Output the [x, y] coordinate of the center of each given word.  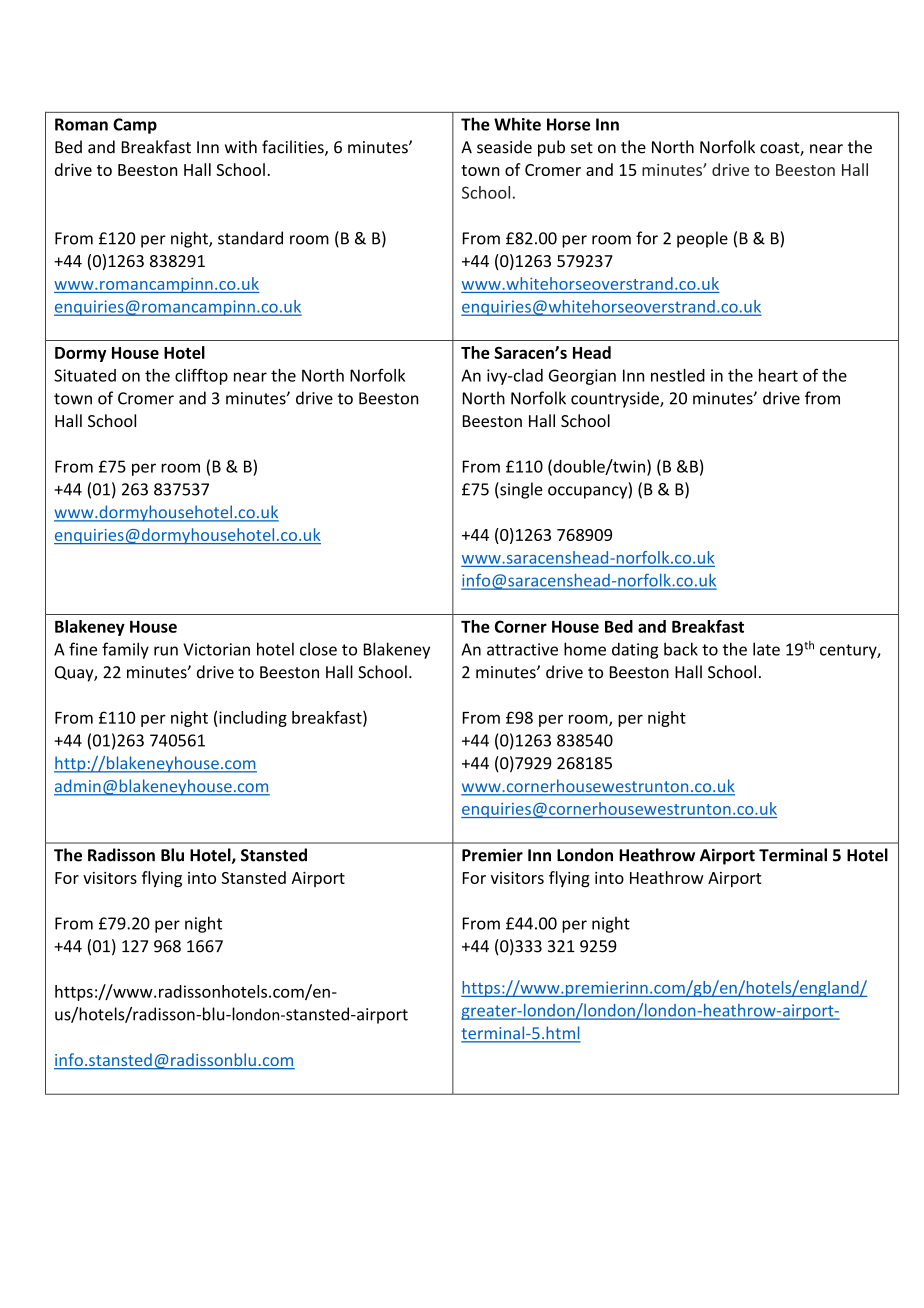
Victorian [216, 649]
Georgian [582, 377]
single [520, 490]
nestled [678, 375]
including [253, 719]
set [582, 148]
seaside [504, 147]
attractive [522, 649]
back [681, 649]
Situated [85, 375]
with [241, 147]
